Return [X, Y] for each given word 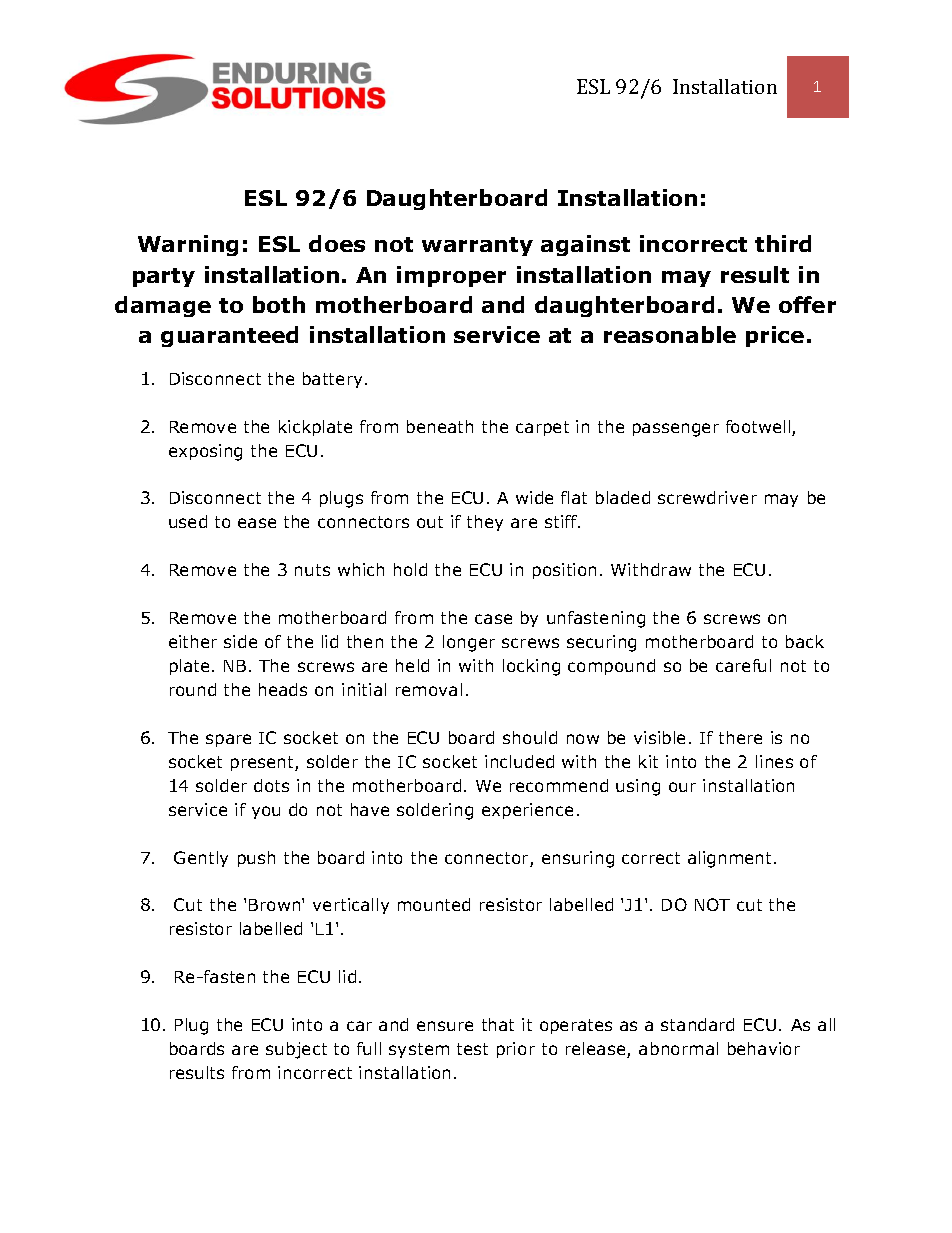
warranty [477, 246]
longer [469, 643]
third [783, 243]
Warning [188, 245]
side [240, 641]
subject [296, 1050]
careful [743, 665]
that [498, 1024]
